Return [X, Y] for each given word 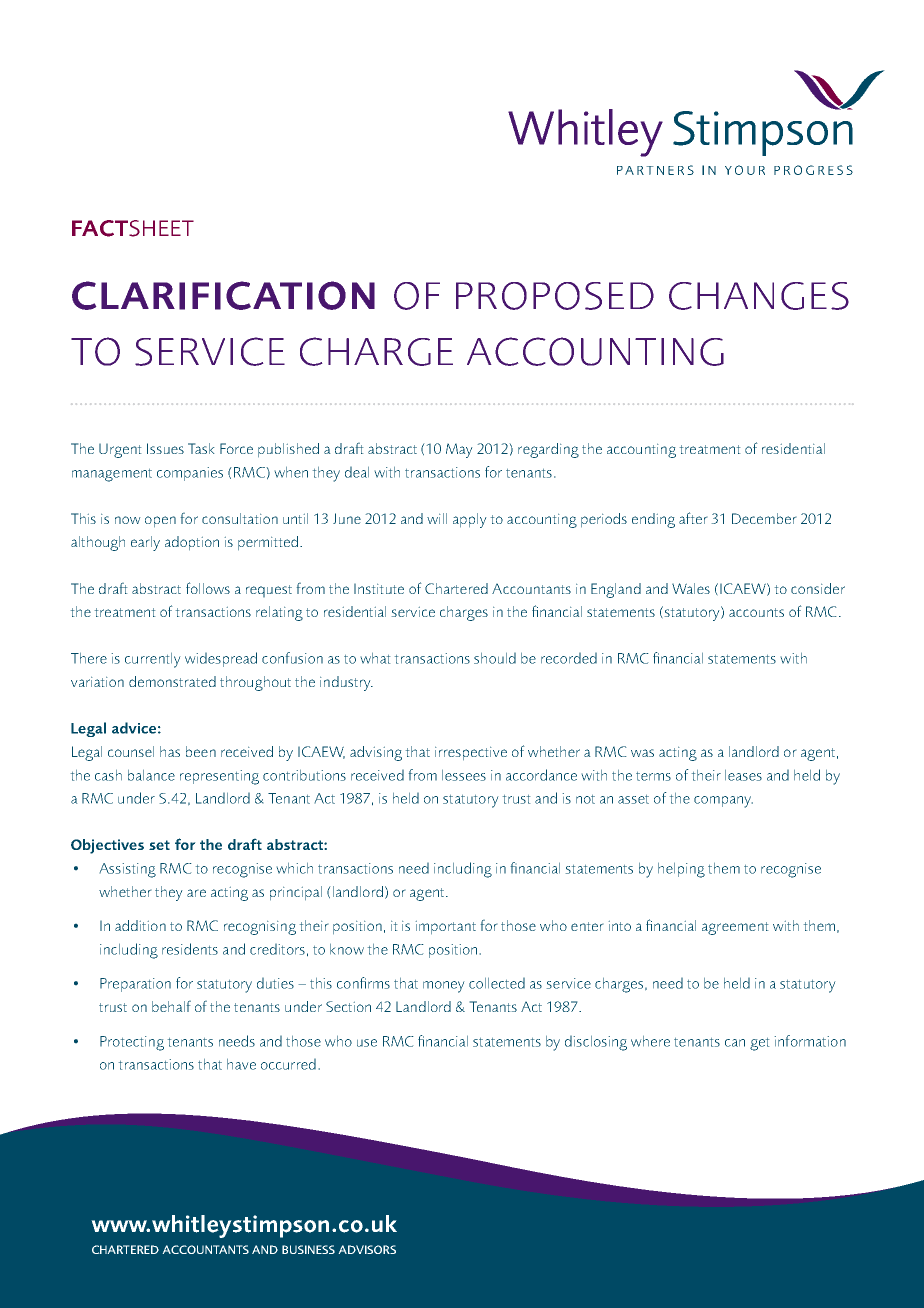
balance [151, 775]
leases [743, 775]
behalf [171, 1006]
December [764, 518]
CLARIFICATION [223, 295]
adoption [192, 543]
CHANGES [759, 296]
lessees [464, 775]
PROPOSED [555, 296]
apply [470, 520]
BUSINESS [308, 1249]
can [735, 1043]
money [444, 987]
